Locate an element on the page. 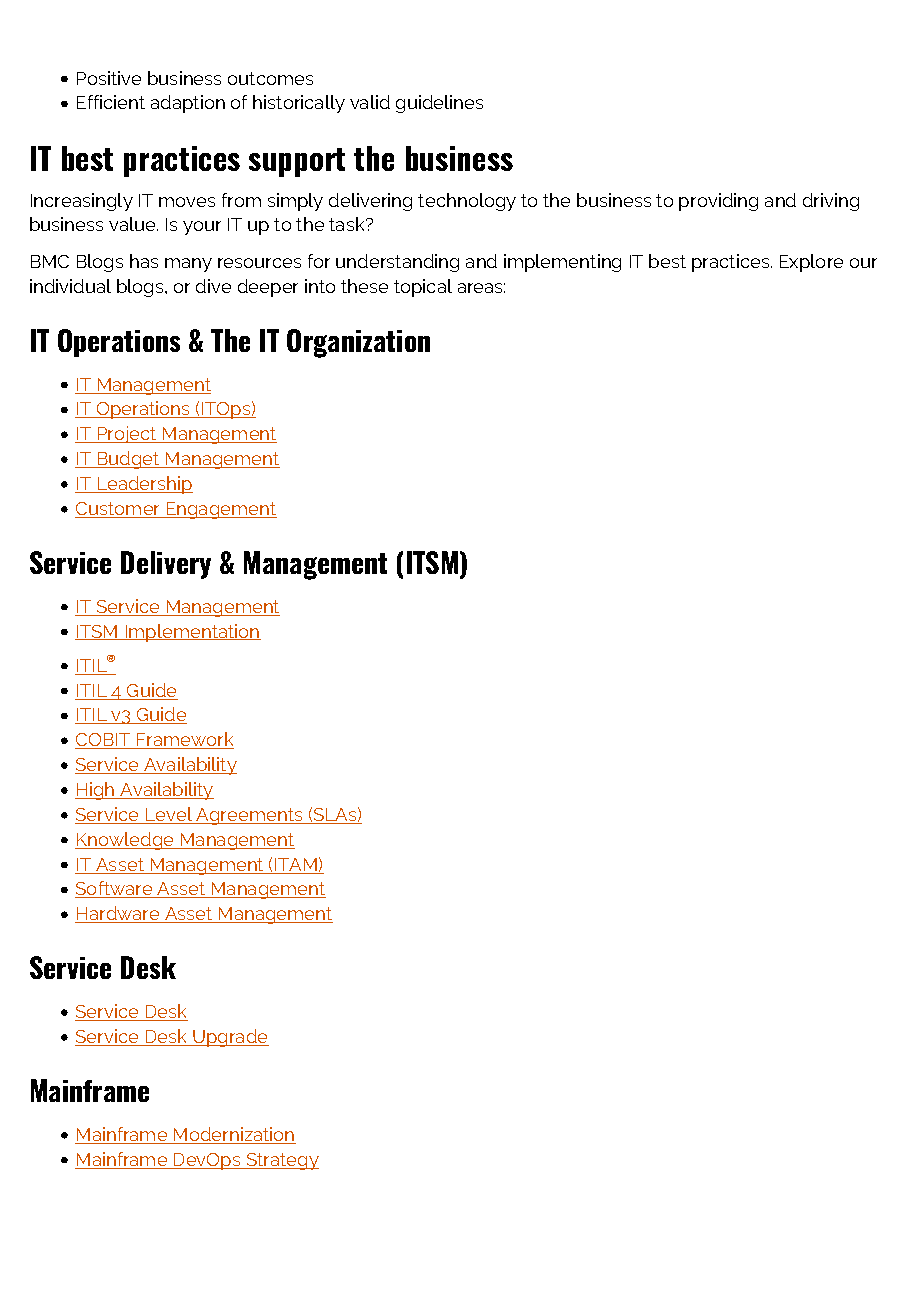 The height and width of the document is (1308, 924). topical is located at coordinates (423, 288).
